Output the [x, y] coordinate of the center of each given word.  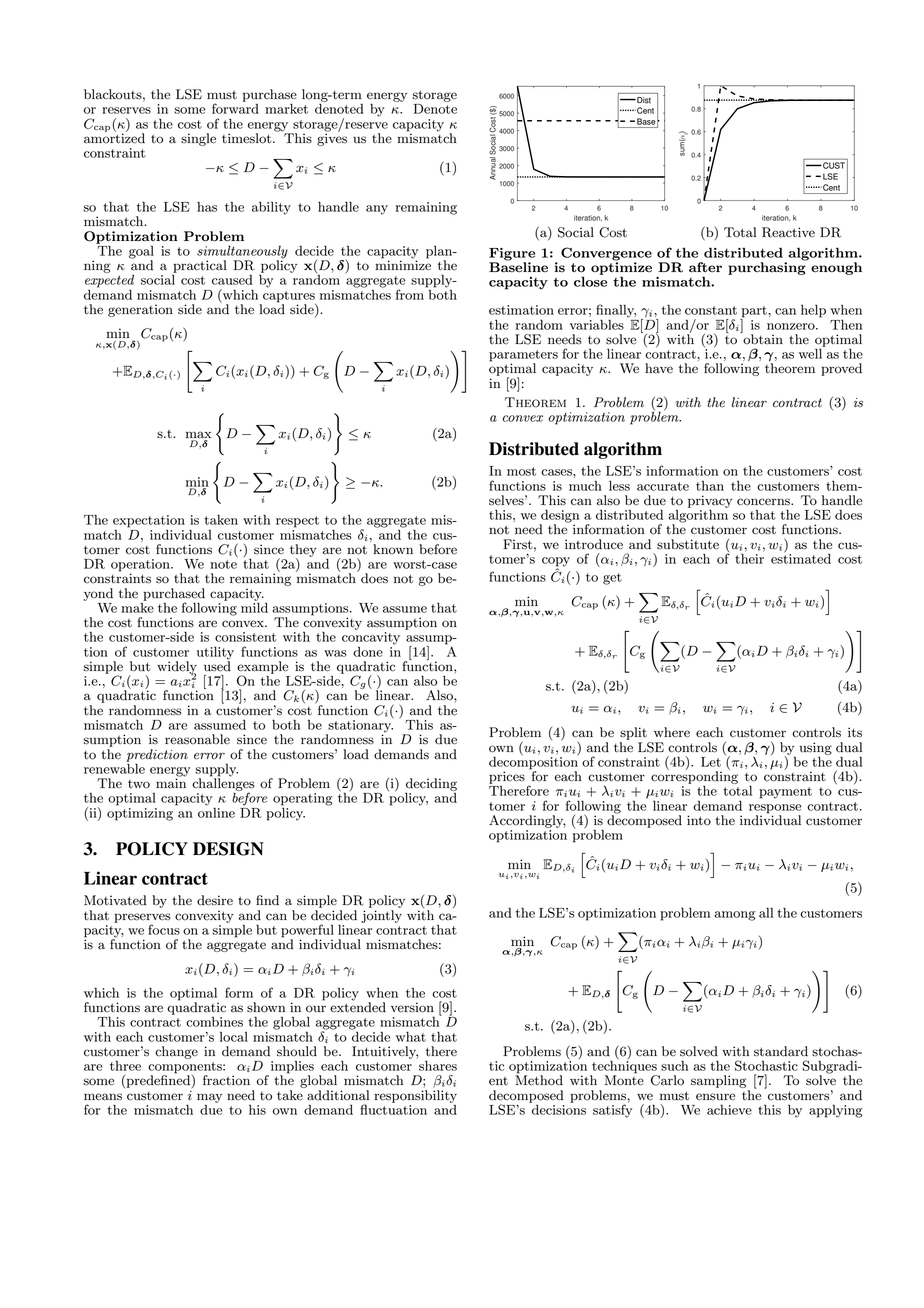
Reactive [788, 232]
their [749, 557]
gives [332, 138]
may [209, 1099]
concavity [371, 638]
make [137, 606]
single [198, 139]
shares [438, 1066]
